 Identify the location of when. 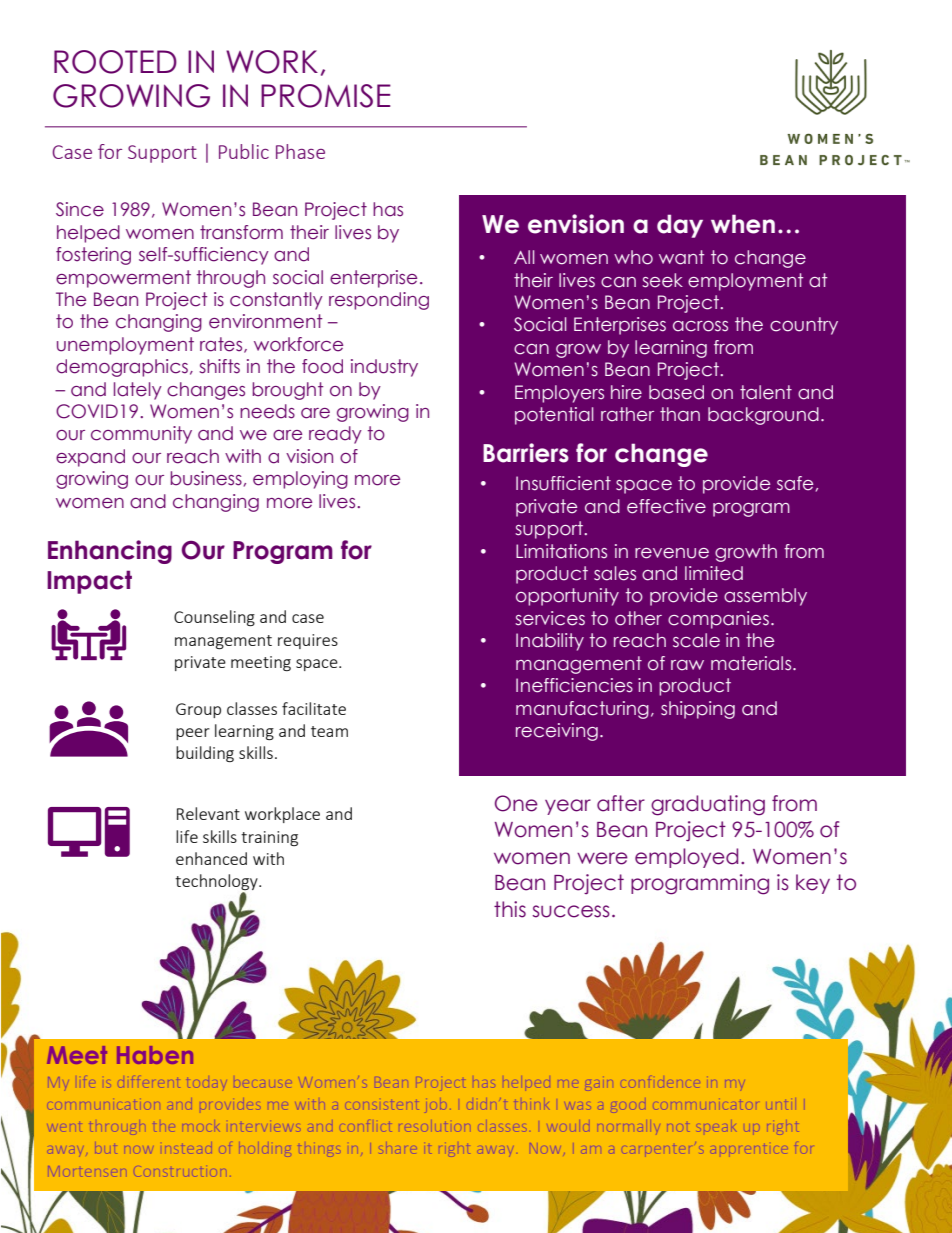
(743, 224).
